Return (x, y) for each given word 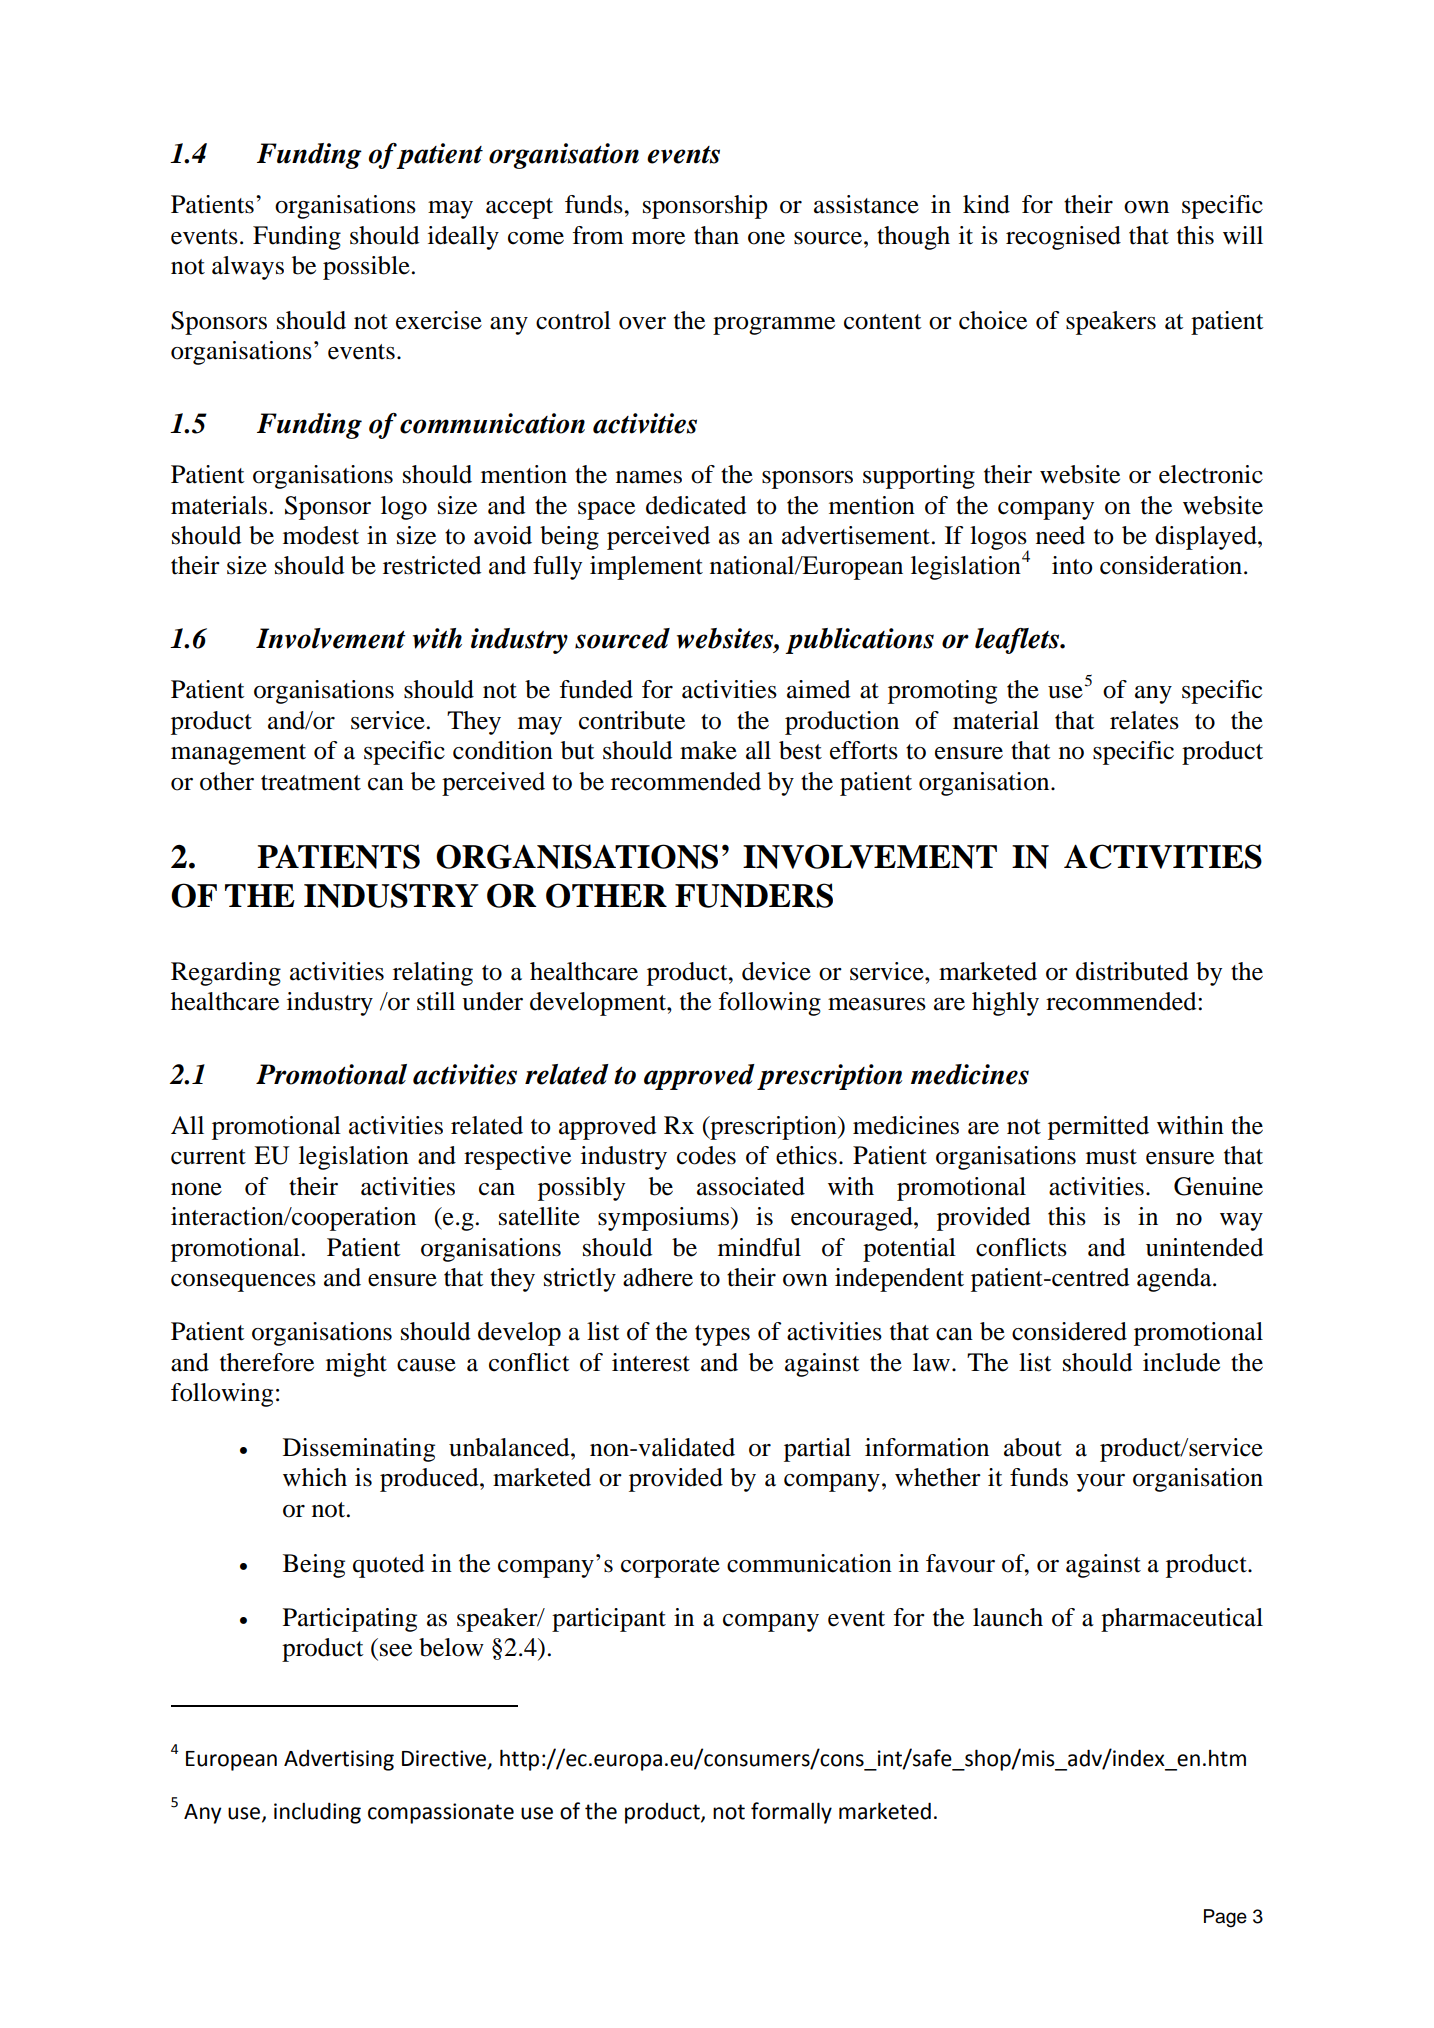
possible (366, 268)
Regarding (226, 974)
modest (321, 535)
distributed (1132, 971)
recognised (1063, 238)
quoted (388, 1566)
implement (646, 568)
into (1072, 565)
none (196, 1189)
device (776, 971)
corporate (670, 1567)
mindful (759, 1247)
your (1101, 1483)
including (317, 1813)
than (716, 235)
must (1111, 1157)
